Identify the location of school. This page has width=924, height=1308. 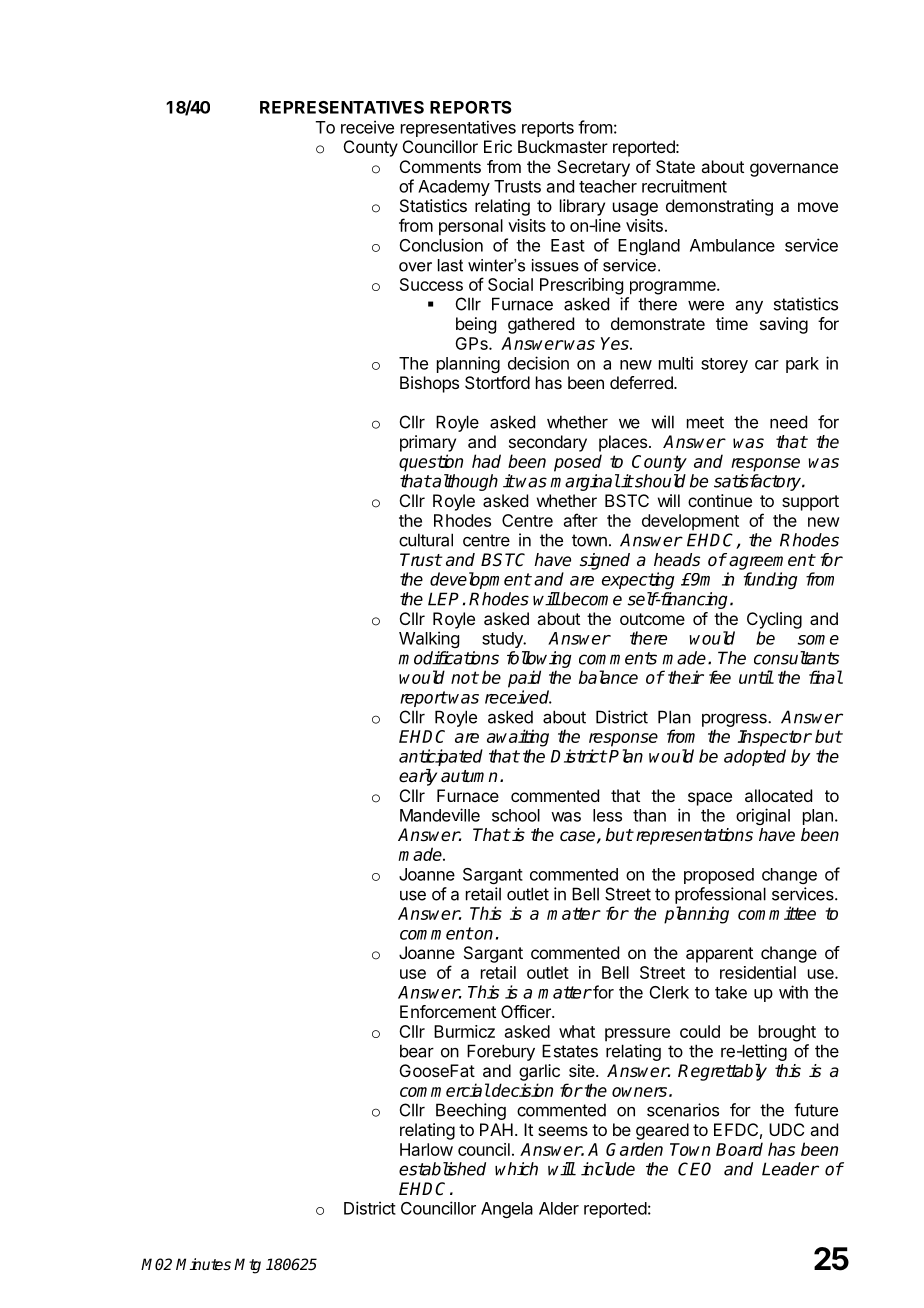
(516, 815).
